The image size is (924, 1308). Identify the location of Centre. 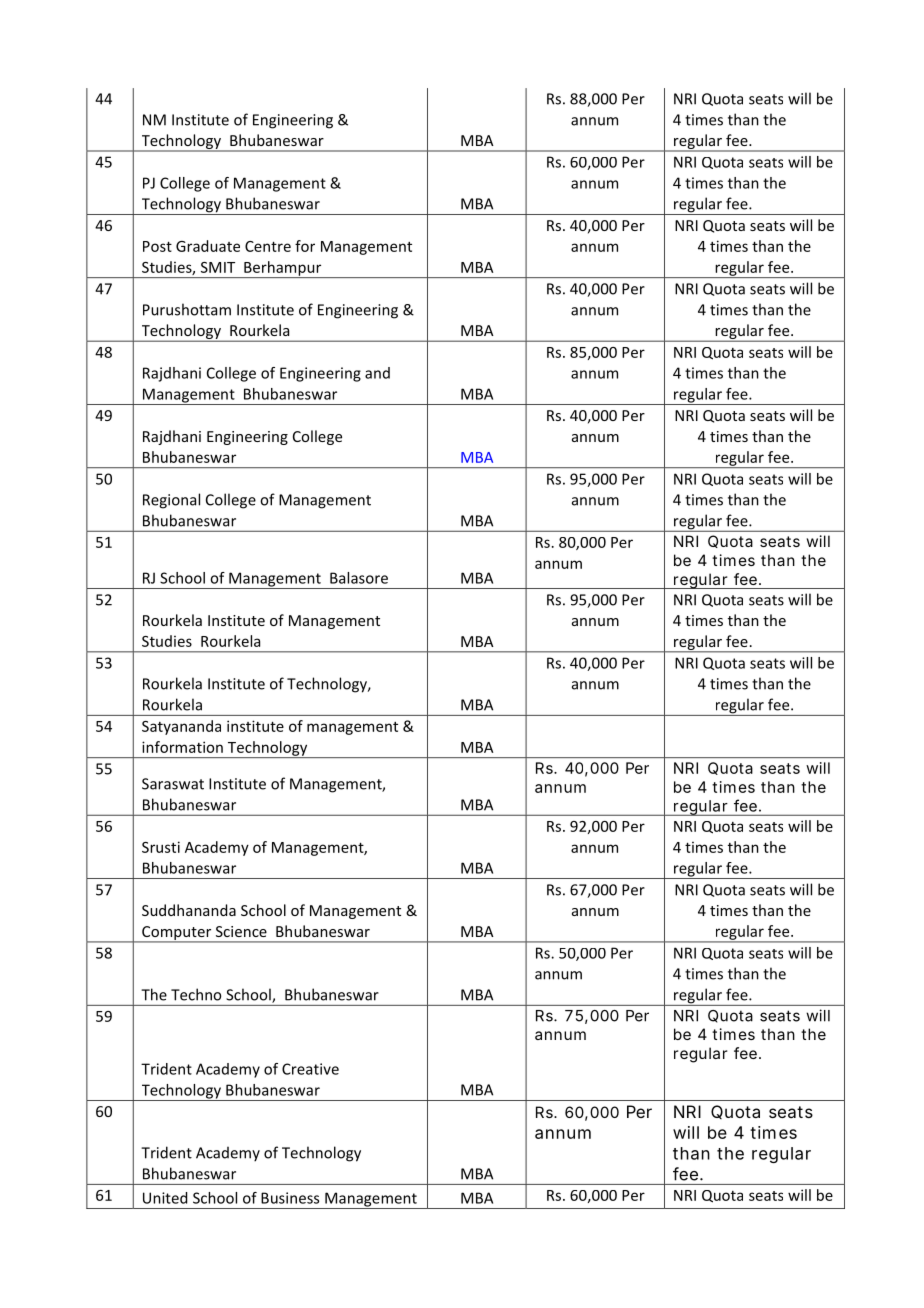
(268, 246).
